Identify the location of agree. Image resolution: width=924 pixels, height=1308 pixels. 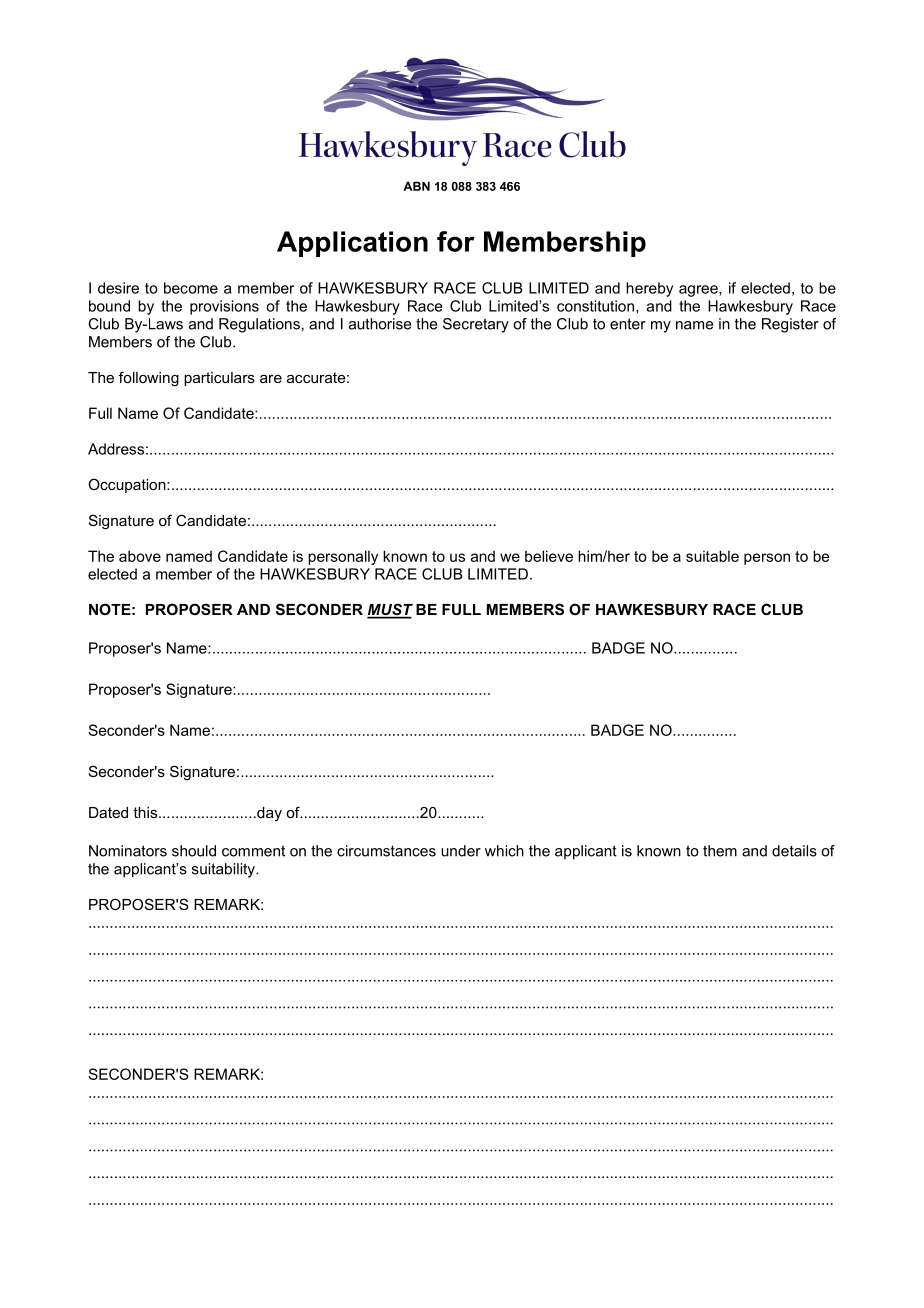
(699, 291).
